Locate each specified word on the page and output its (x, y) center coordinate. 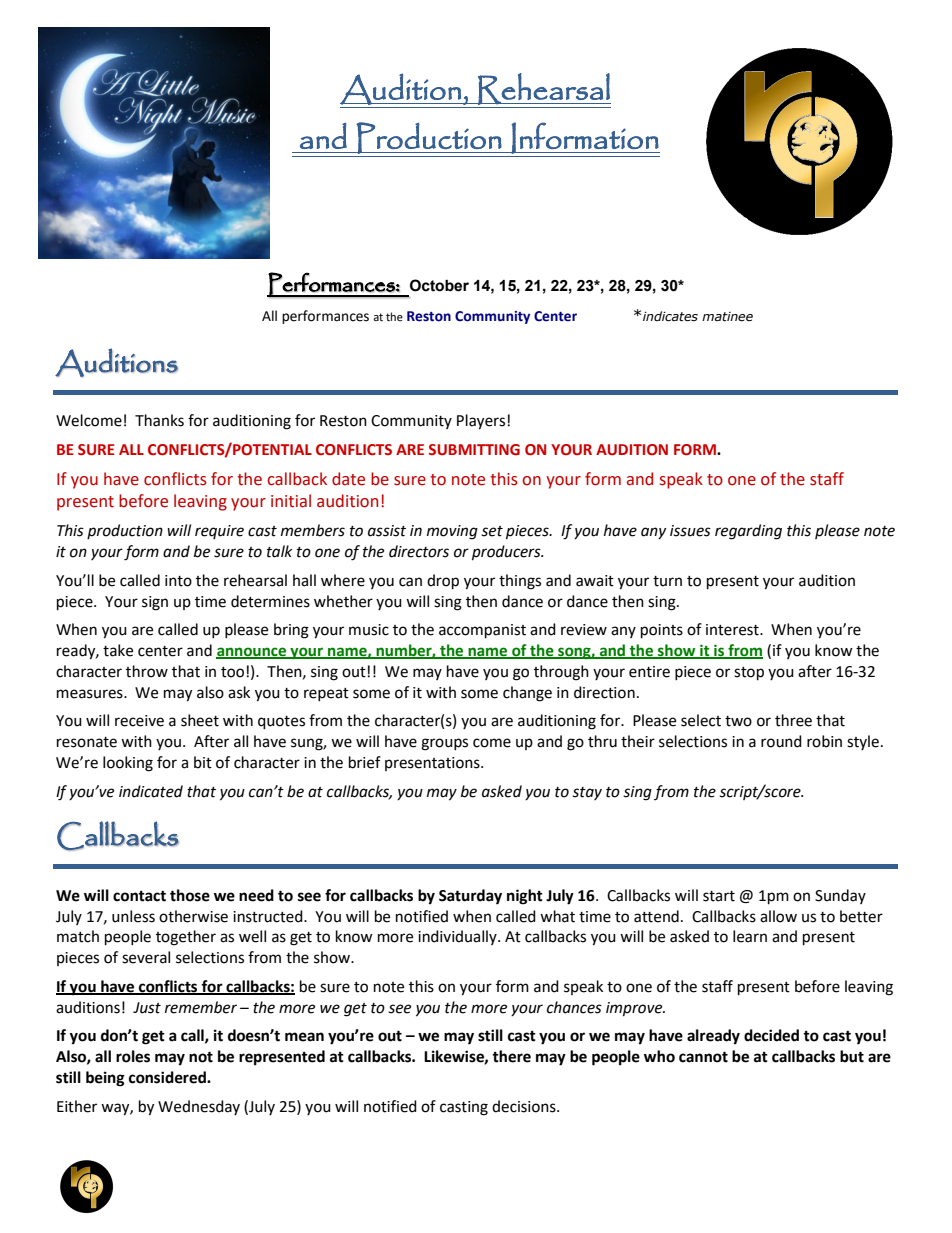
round (781, 741)
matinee (727, 317)
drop (443, 582)
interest (733, 630)
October (439, 285)
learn (750, 936)
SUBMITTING (474, 450)
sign (155, 603)
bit (203, 762)
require (219, 532)
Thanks (159, 420)
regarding (748, 532)
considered (168, 1077)
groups (444, 744)
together (186, 938)
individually (458, 937)
